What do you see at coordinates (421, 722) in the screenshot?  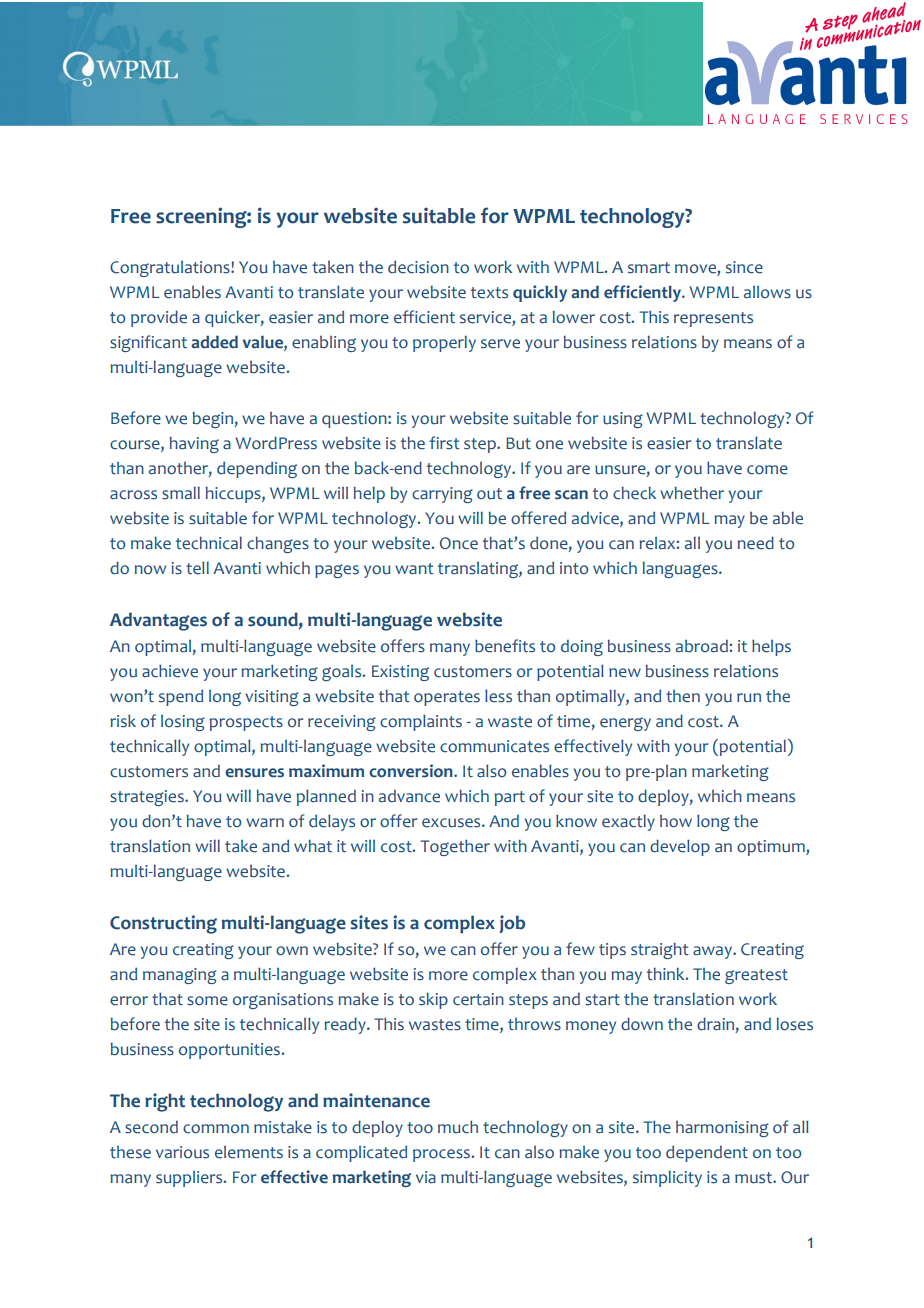 I see `complaints` at bounding box center [421, 722].
